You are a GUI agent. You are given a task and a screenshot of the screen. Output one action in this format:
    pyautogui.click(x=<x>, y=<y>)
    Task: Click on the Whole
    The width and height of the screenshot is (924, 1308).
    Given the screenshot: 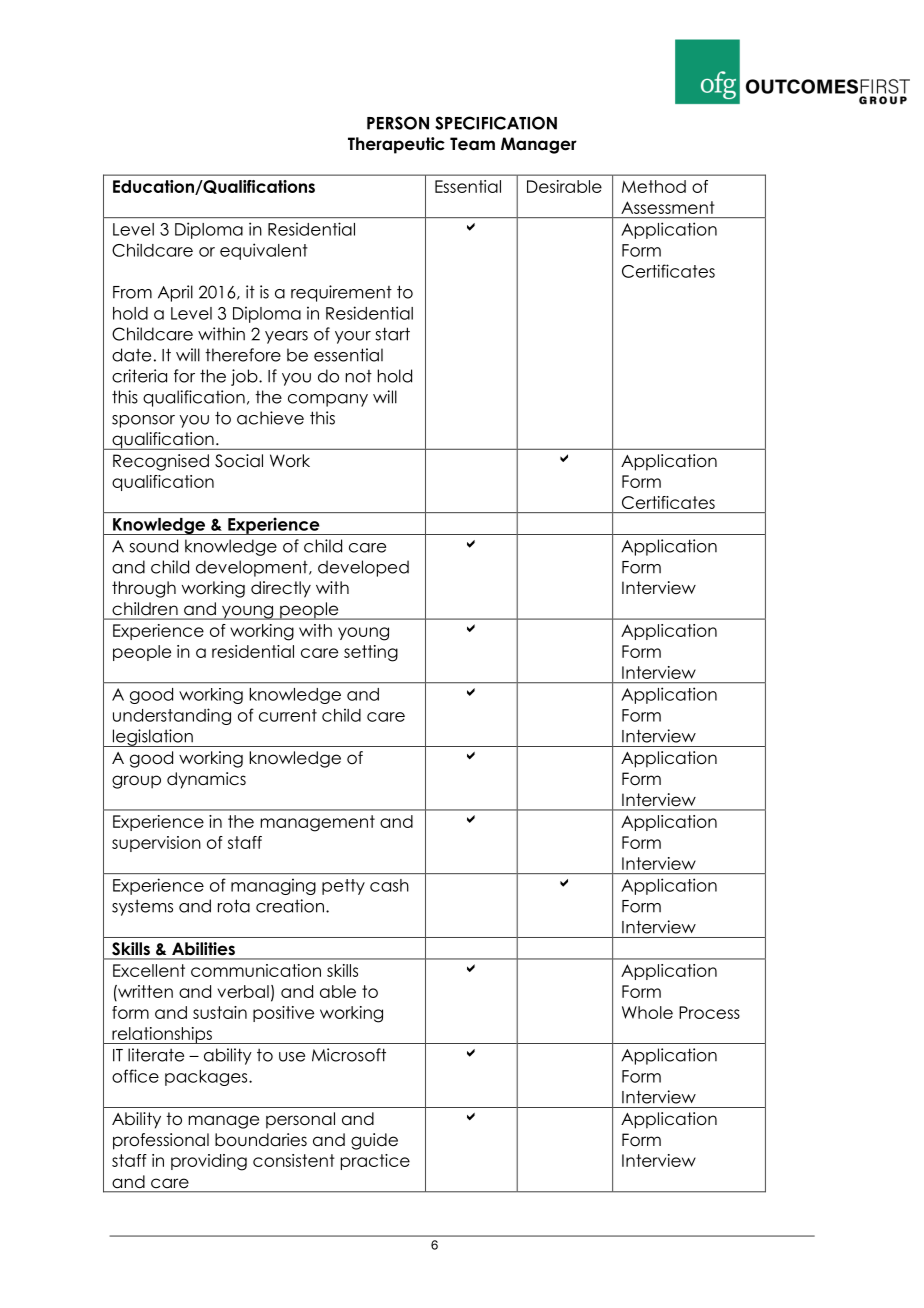 What is the action you would take?
    pyautogui.click(x=647, y=1012)
